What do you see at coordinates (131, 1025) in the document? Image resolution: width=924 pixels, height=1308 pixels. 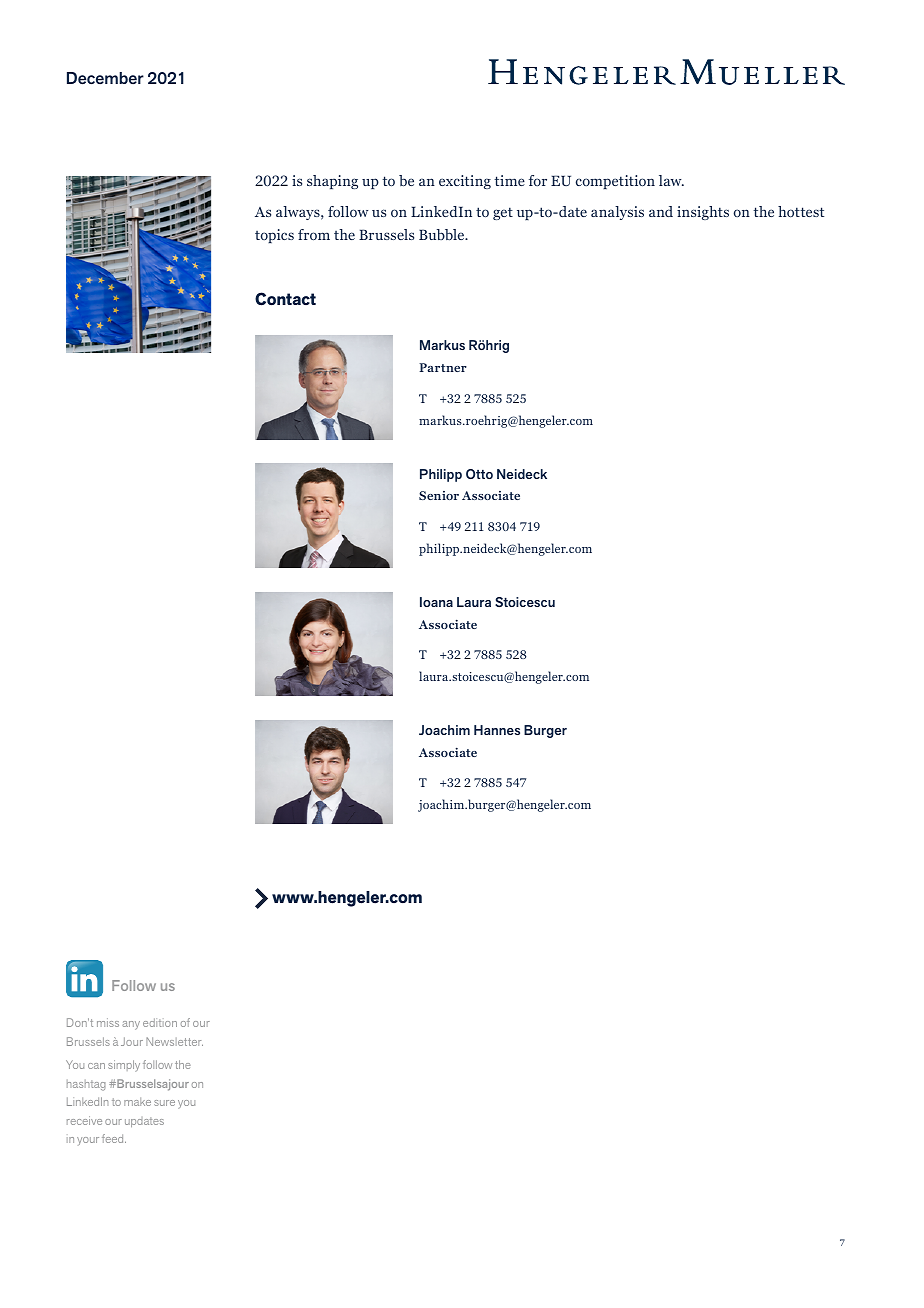 I see `any` at bounding box center [131, 1025].
